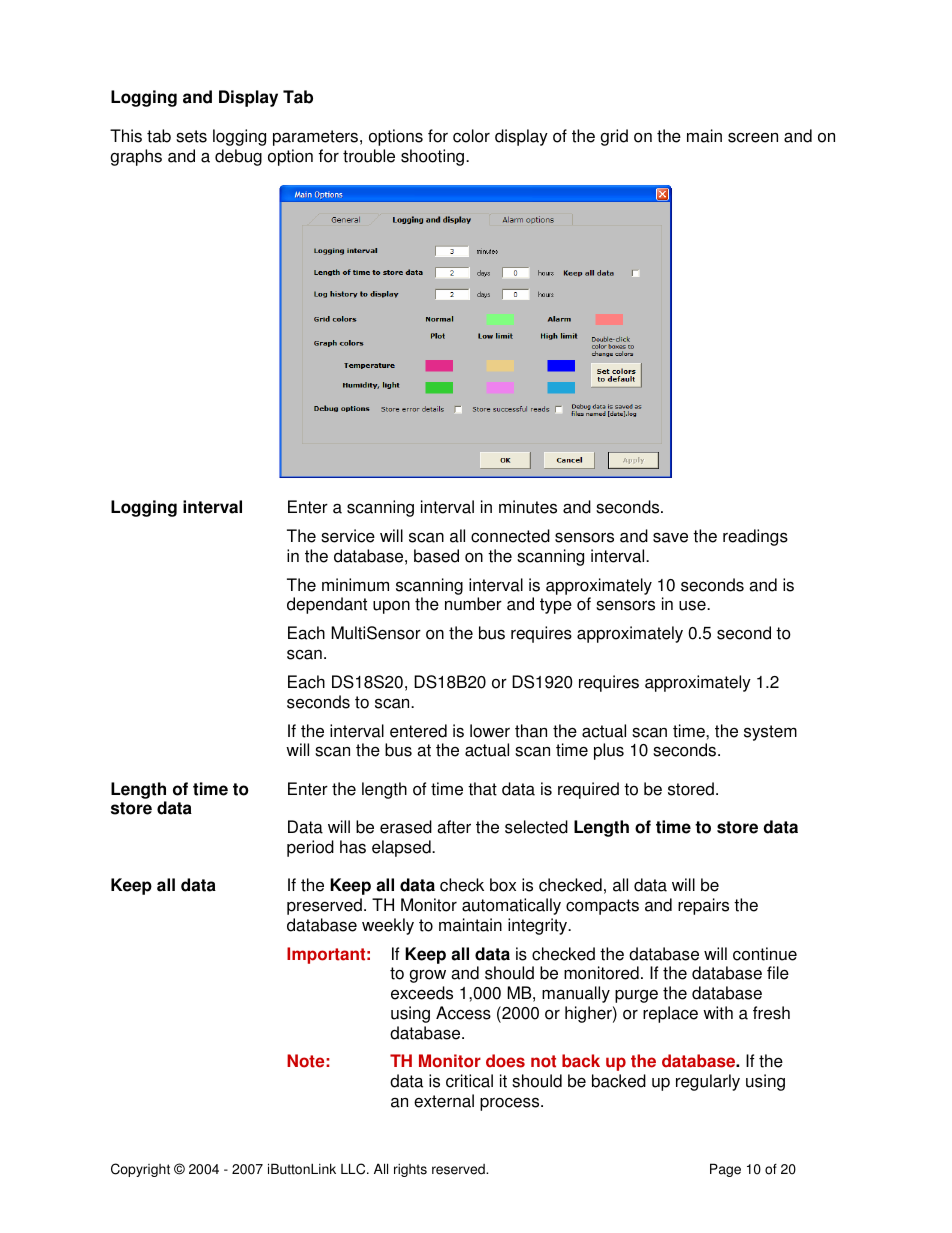 This screenshot has width=952, height=1233. What do you see at coordinates (528, 507) in the screenshot?
I see `minutes` at bounding box center [528, 507].
